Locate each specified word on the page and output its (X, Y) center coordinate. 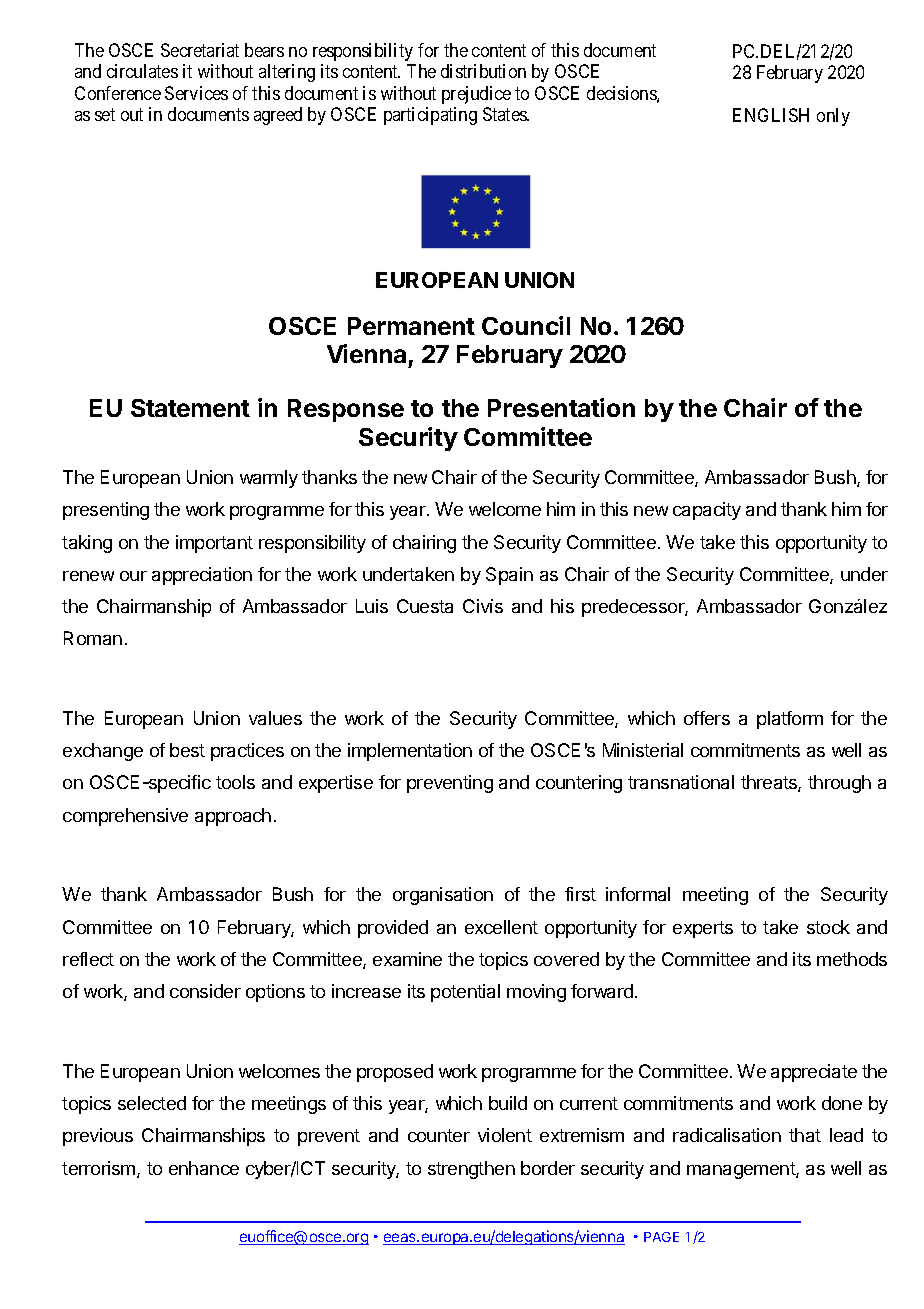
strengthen (471, 1170)
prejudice (476, 95)
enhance (204, 1168)
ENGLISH (771, 115)
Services (196, 93)
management (742, 1170)
